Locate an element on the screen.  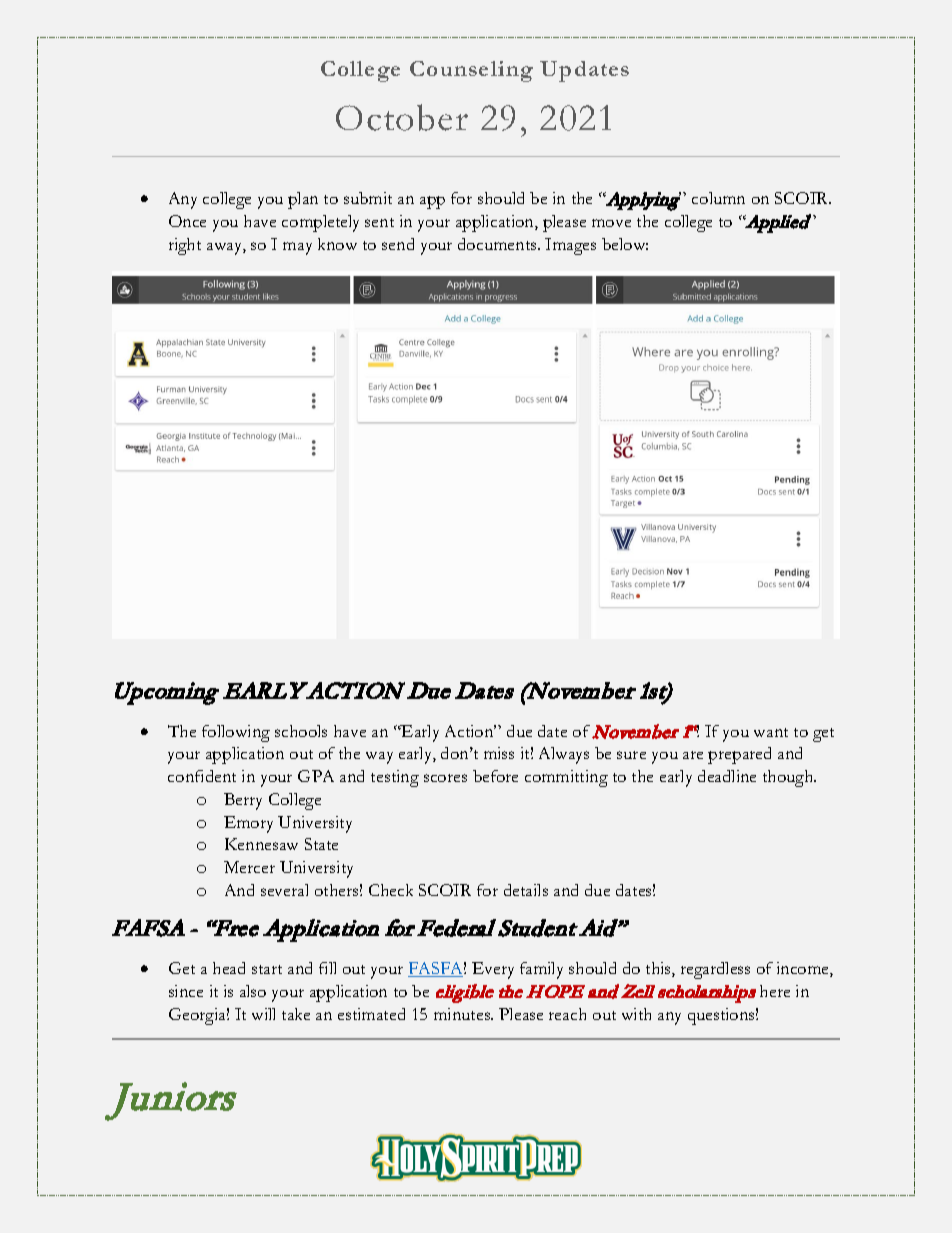
schools is located at coordinates (301, 731).
